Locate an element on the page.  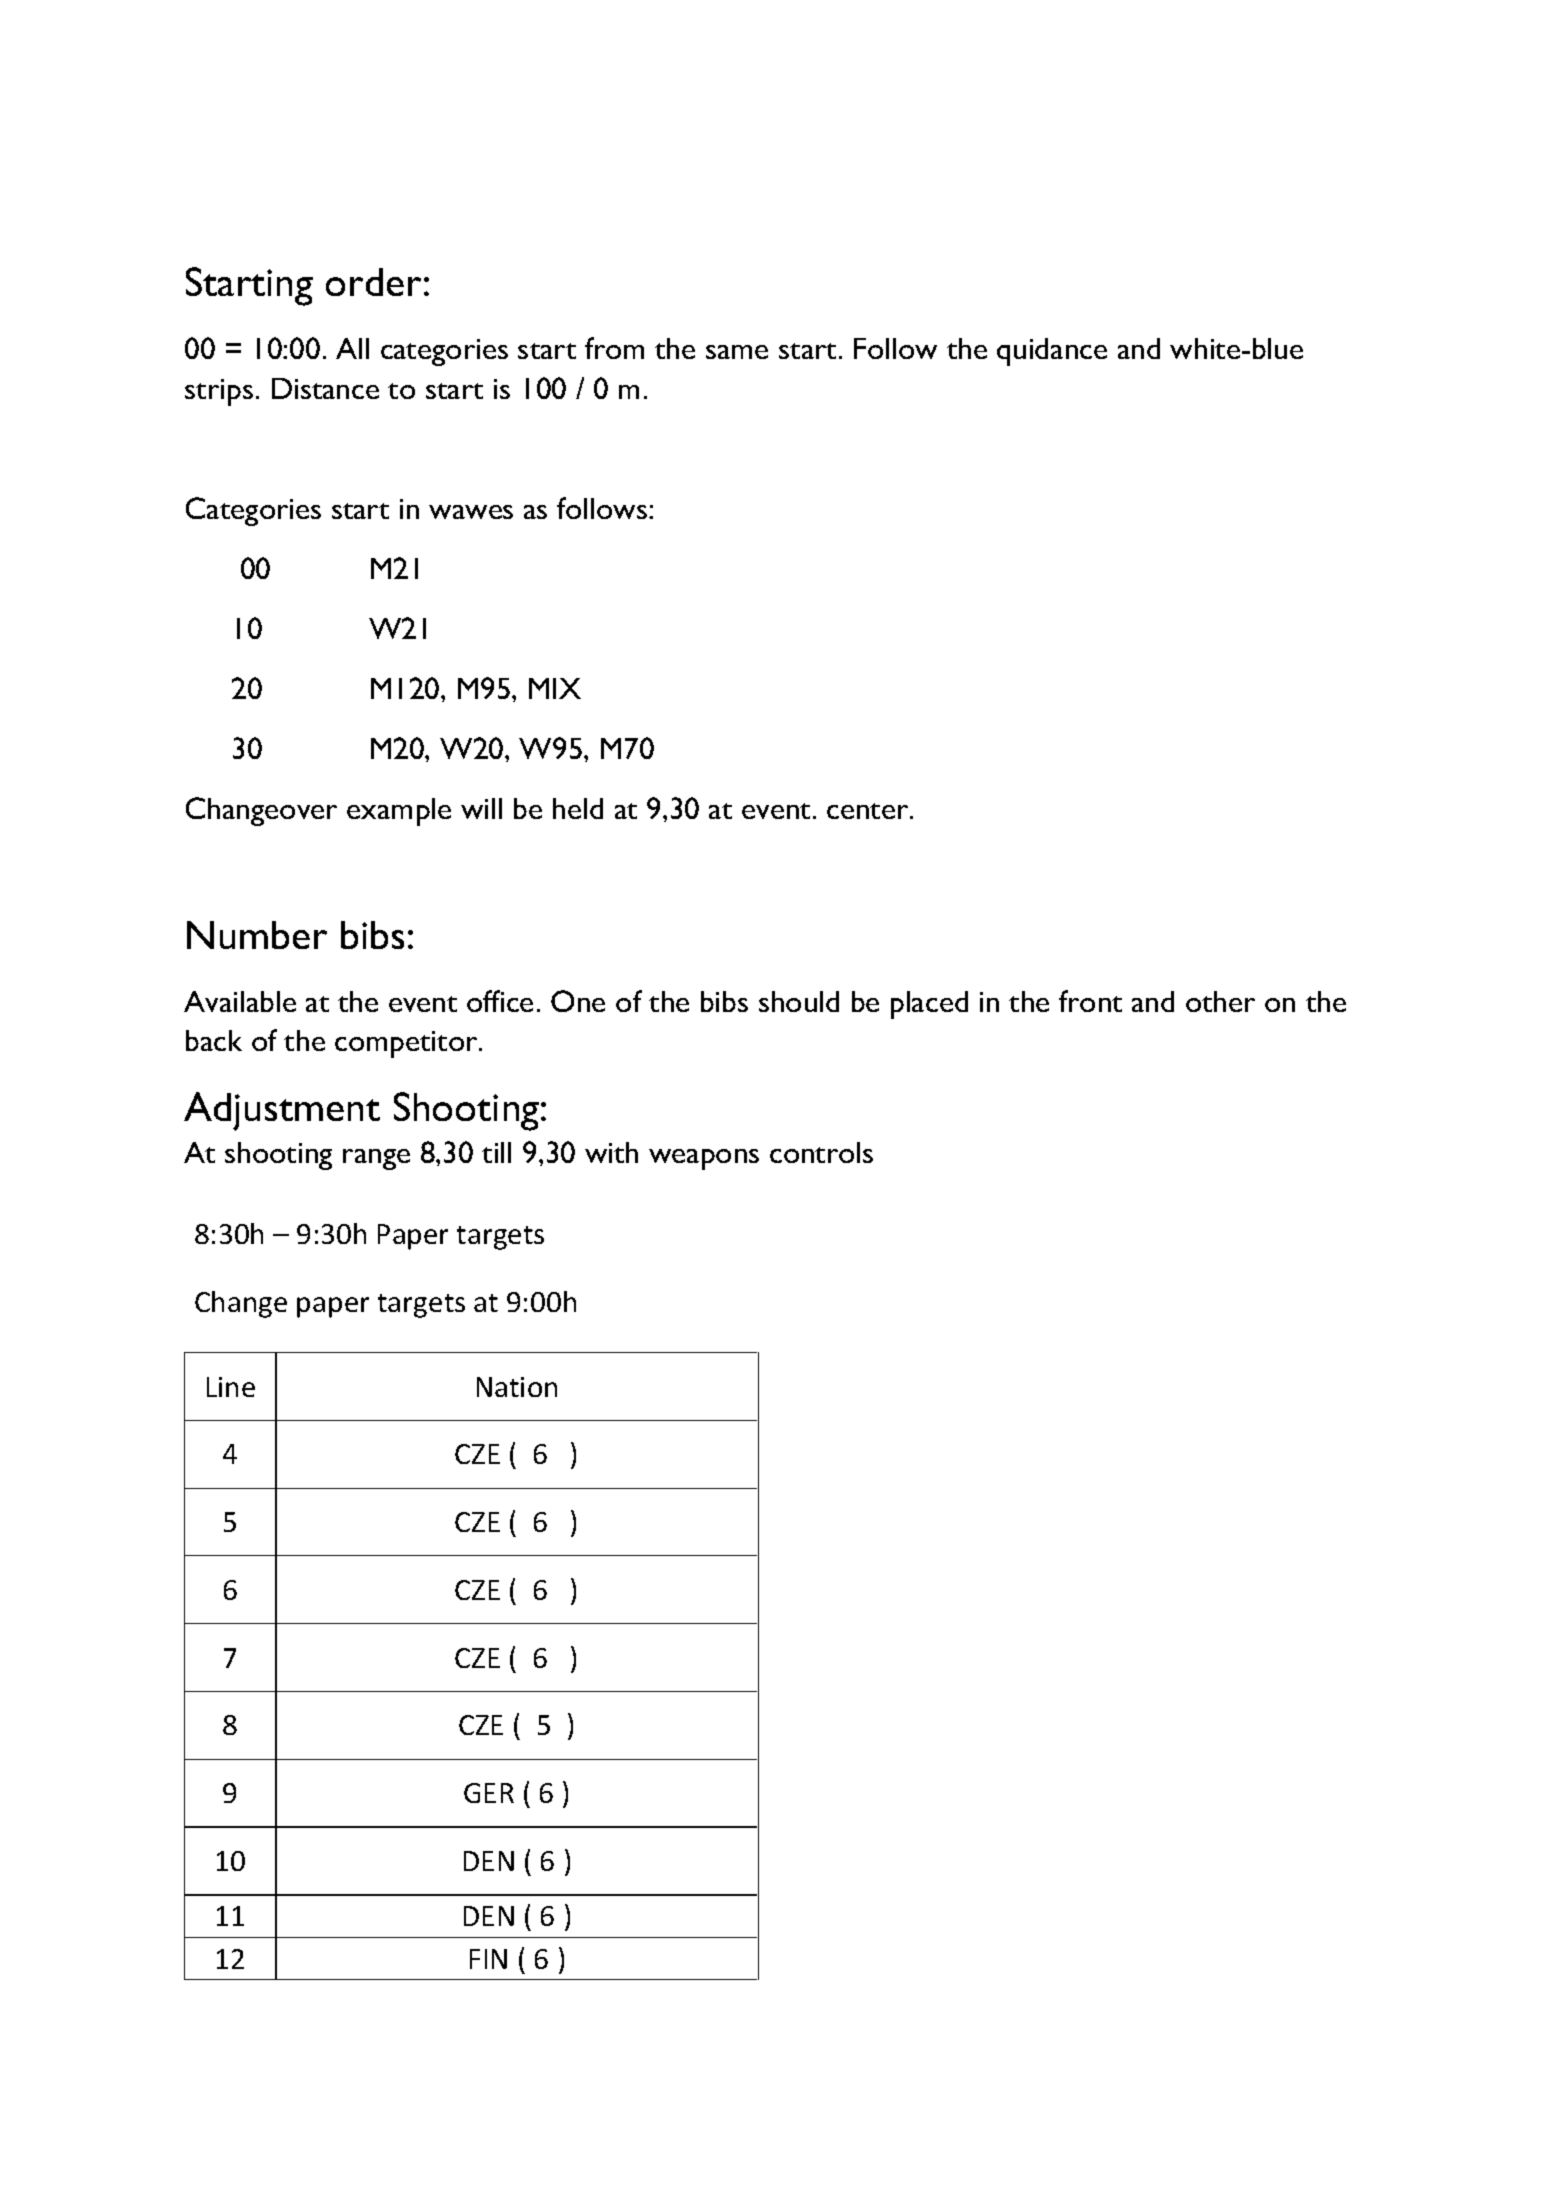
front is located at coordinates (1090, 1001).
